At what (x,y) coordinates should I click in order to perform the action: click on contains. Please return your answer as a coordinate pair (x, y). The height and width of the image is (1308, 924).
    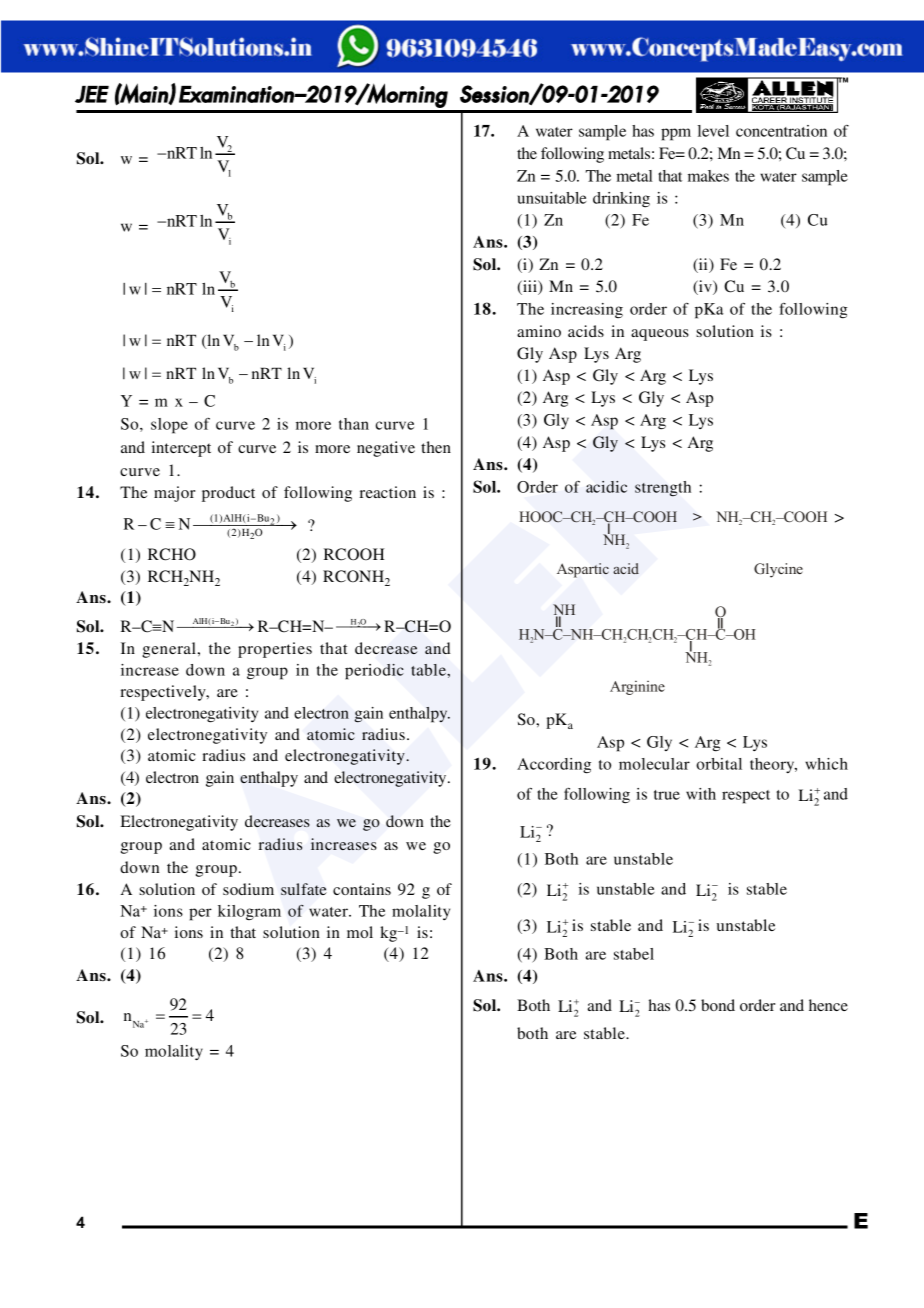
    Looking at the image, I should click on (362, 889).
